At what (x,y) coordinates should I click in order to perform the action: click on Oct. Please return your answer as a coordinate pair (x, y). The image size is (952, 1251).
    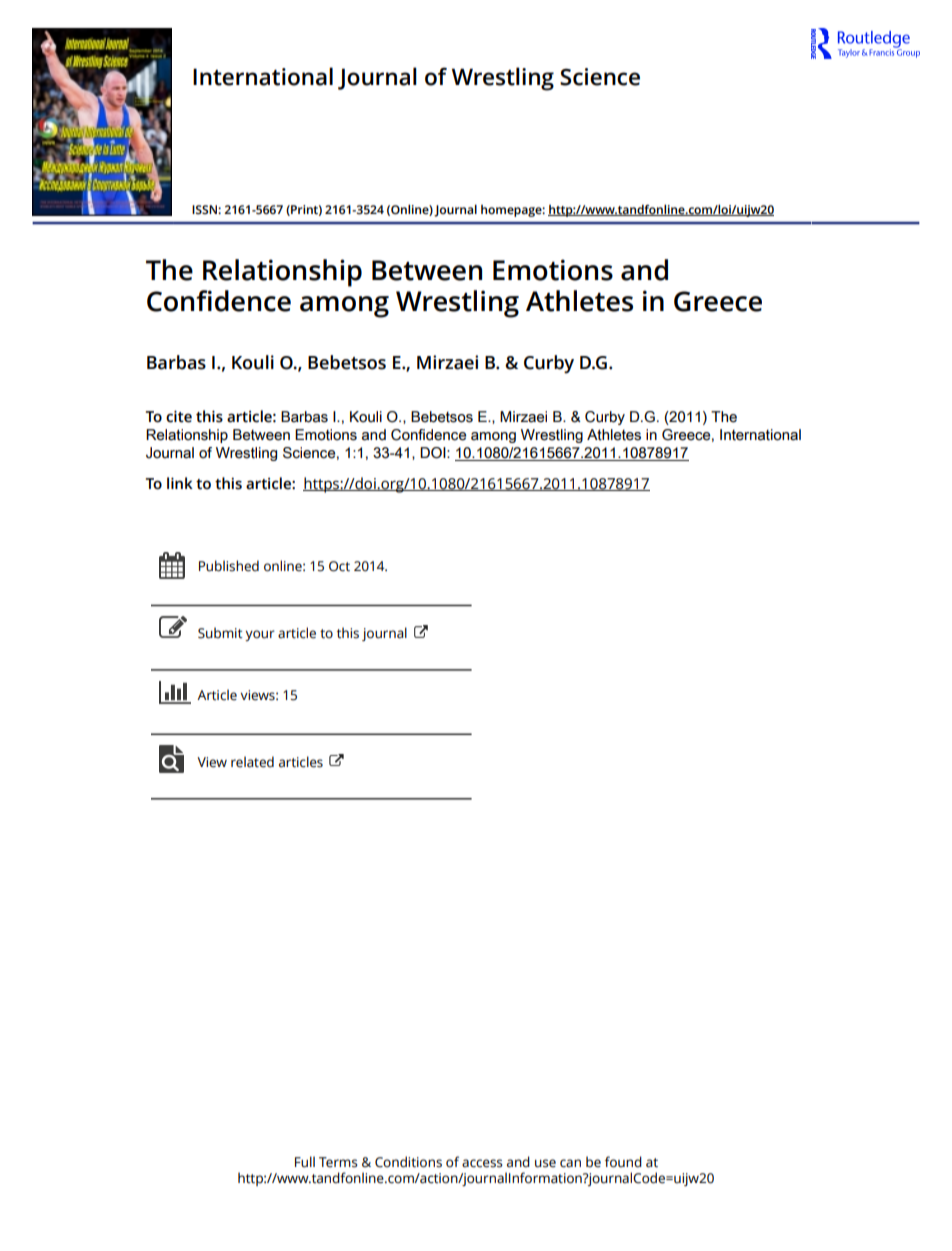
    Looking at the image, I should click on (339, 566).
